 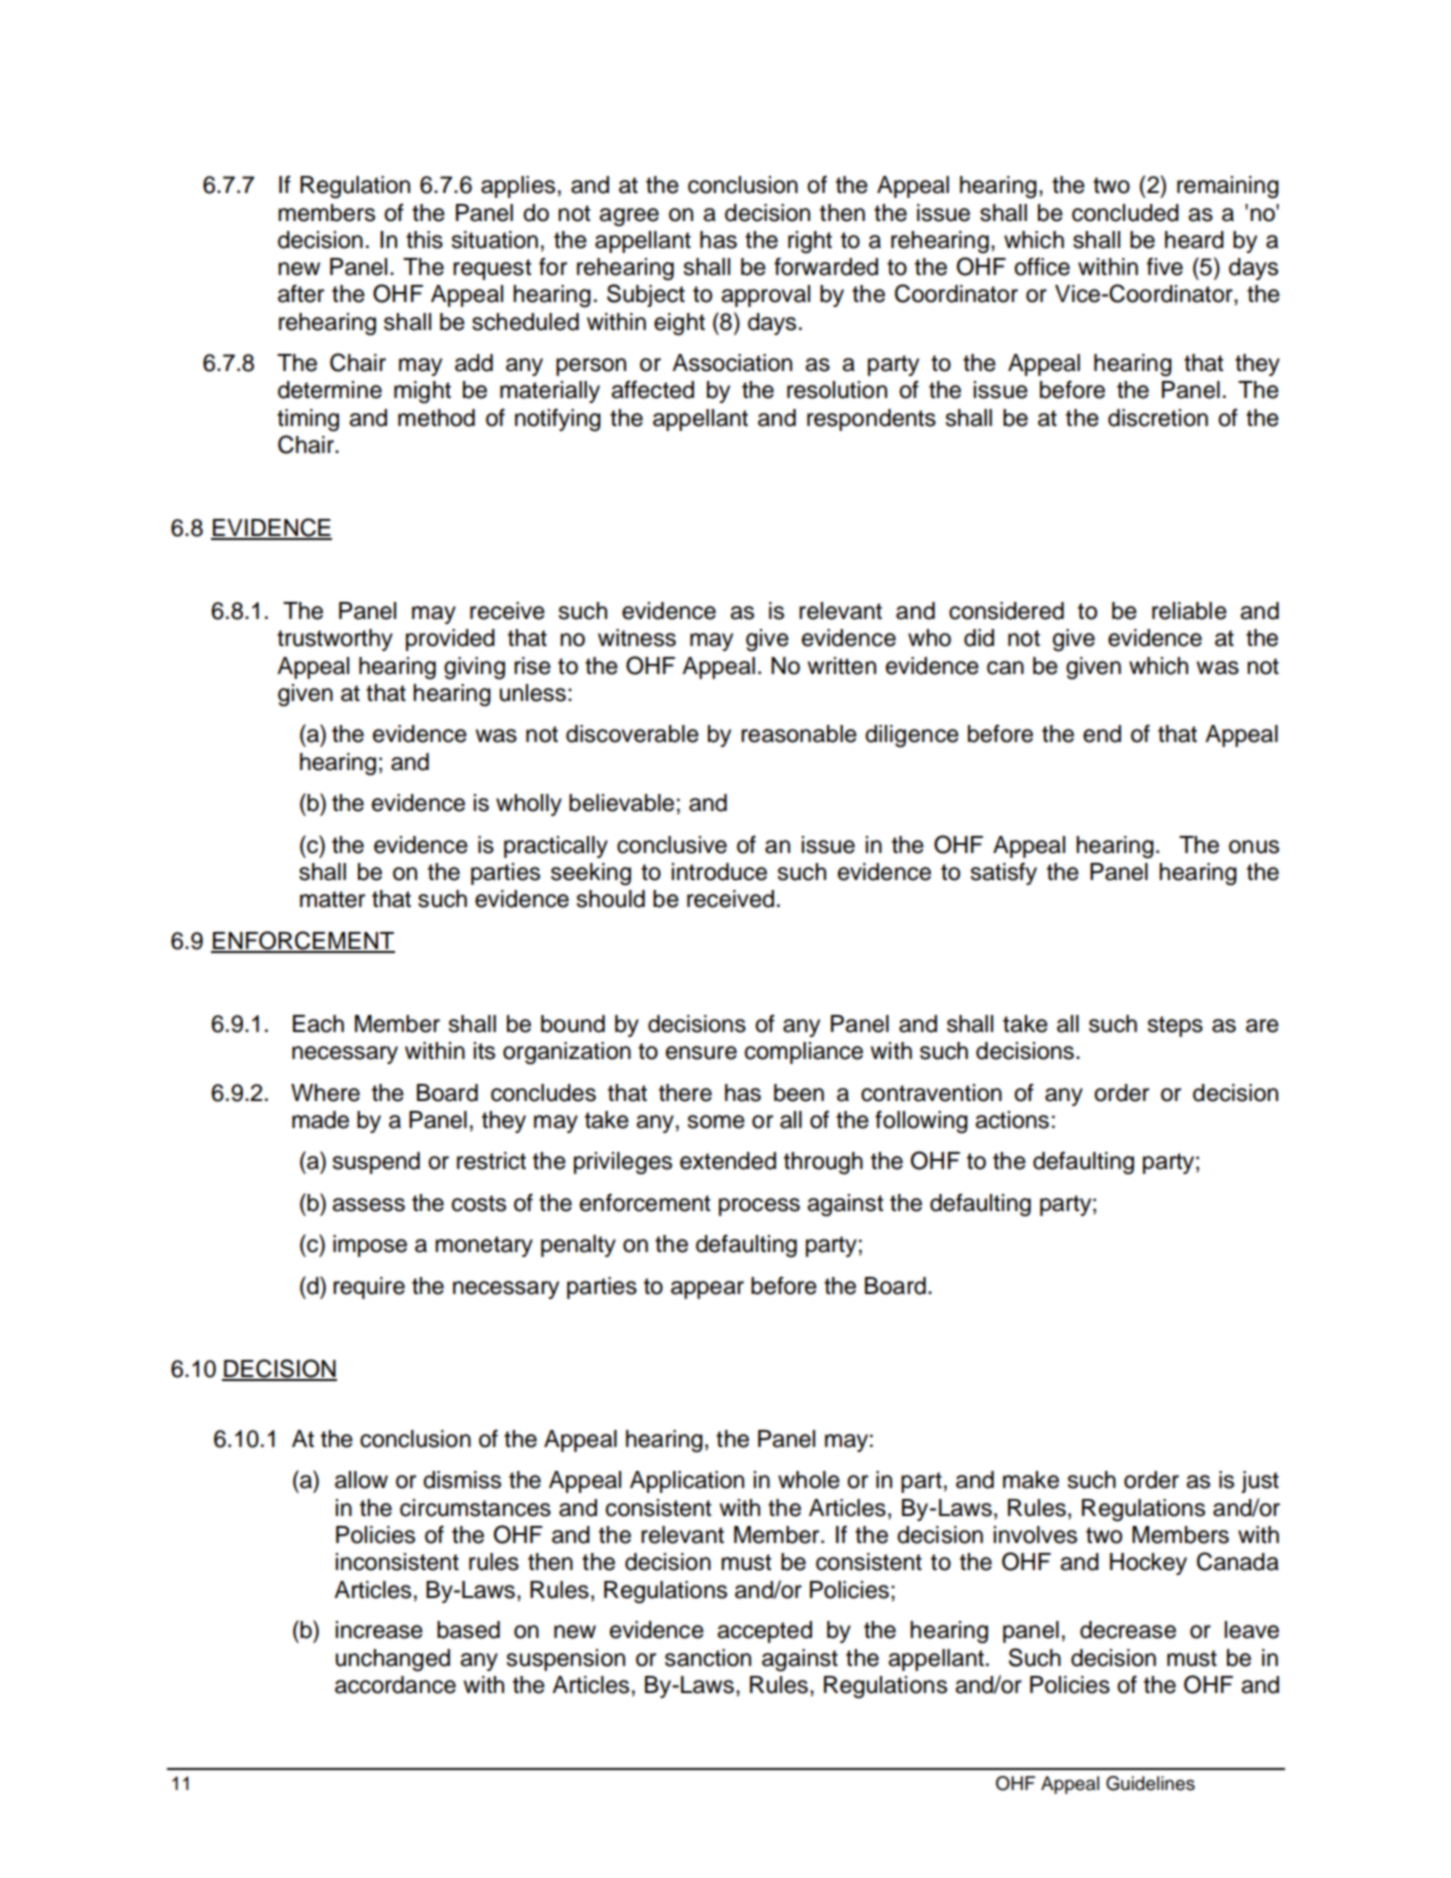 I want to click on this, so click(x=424, y=240).
